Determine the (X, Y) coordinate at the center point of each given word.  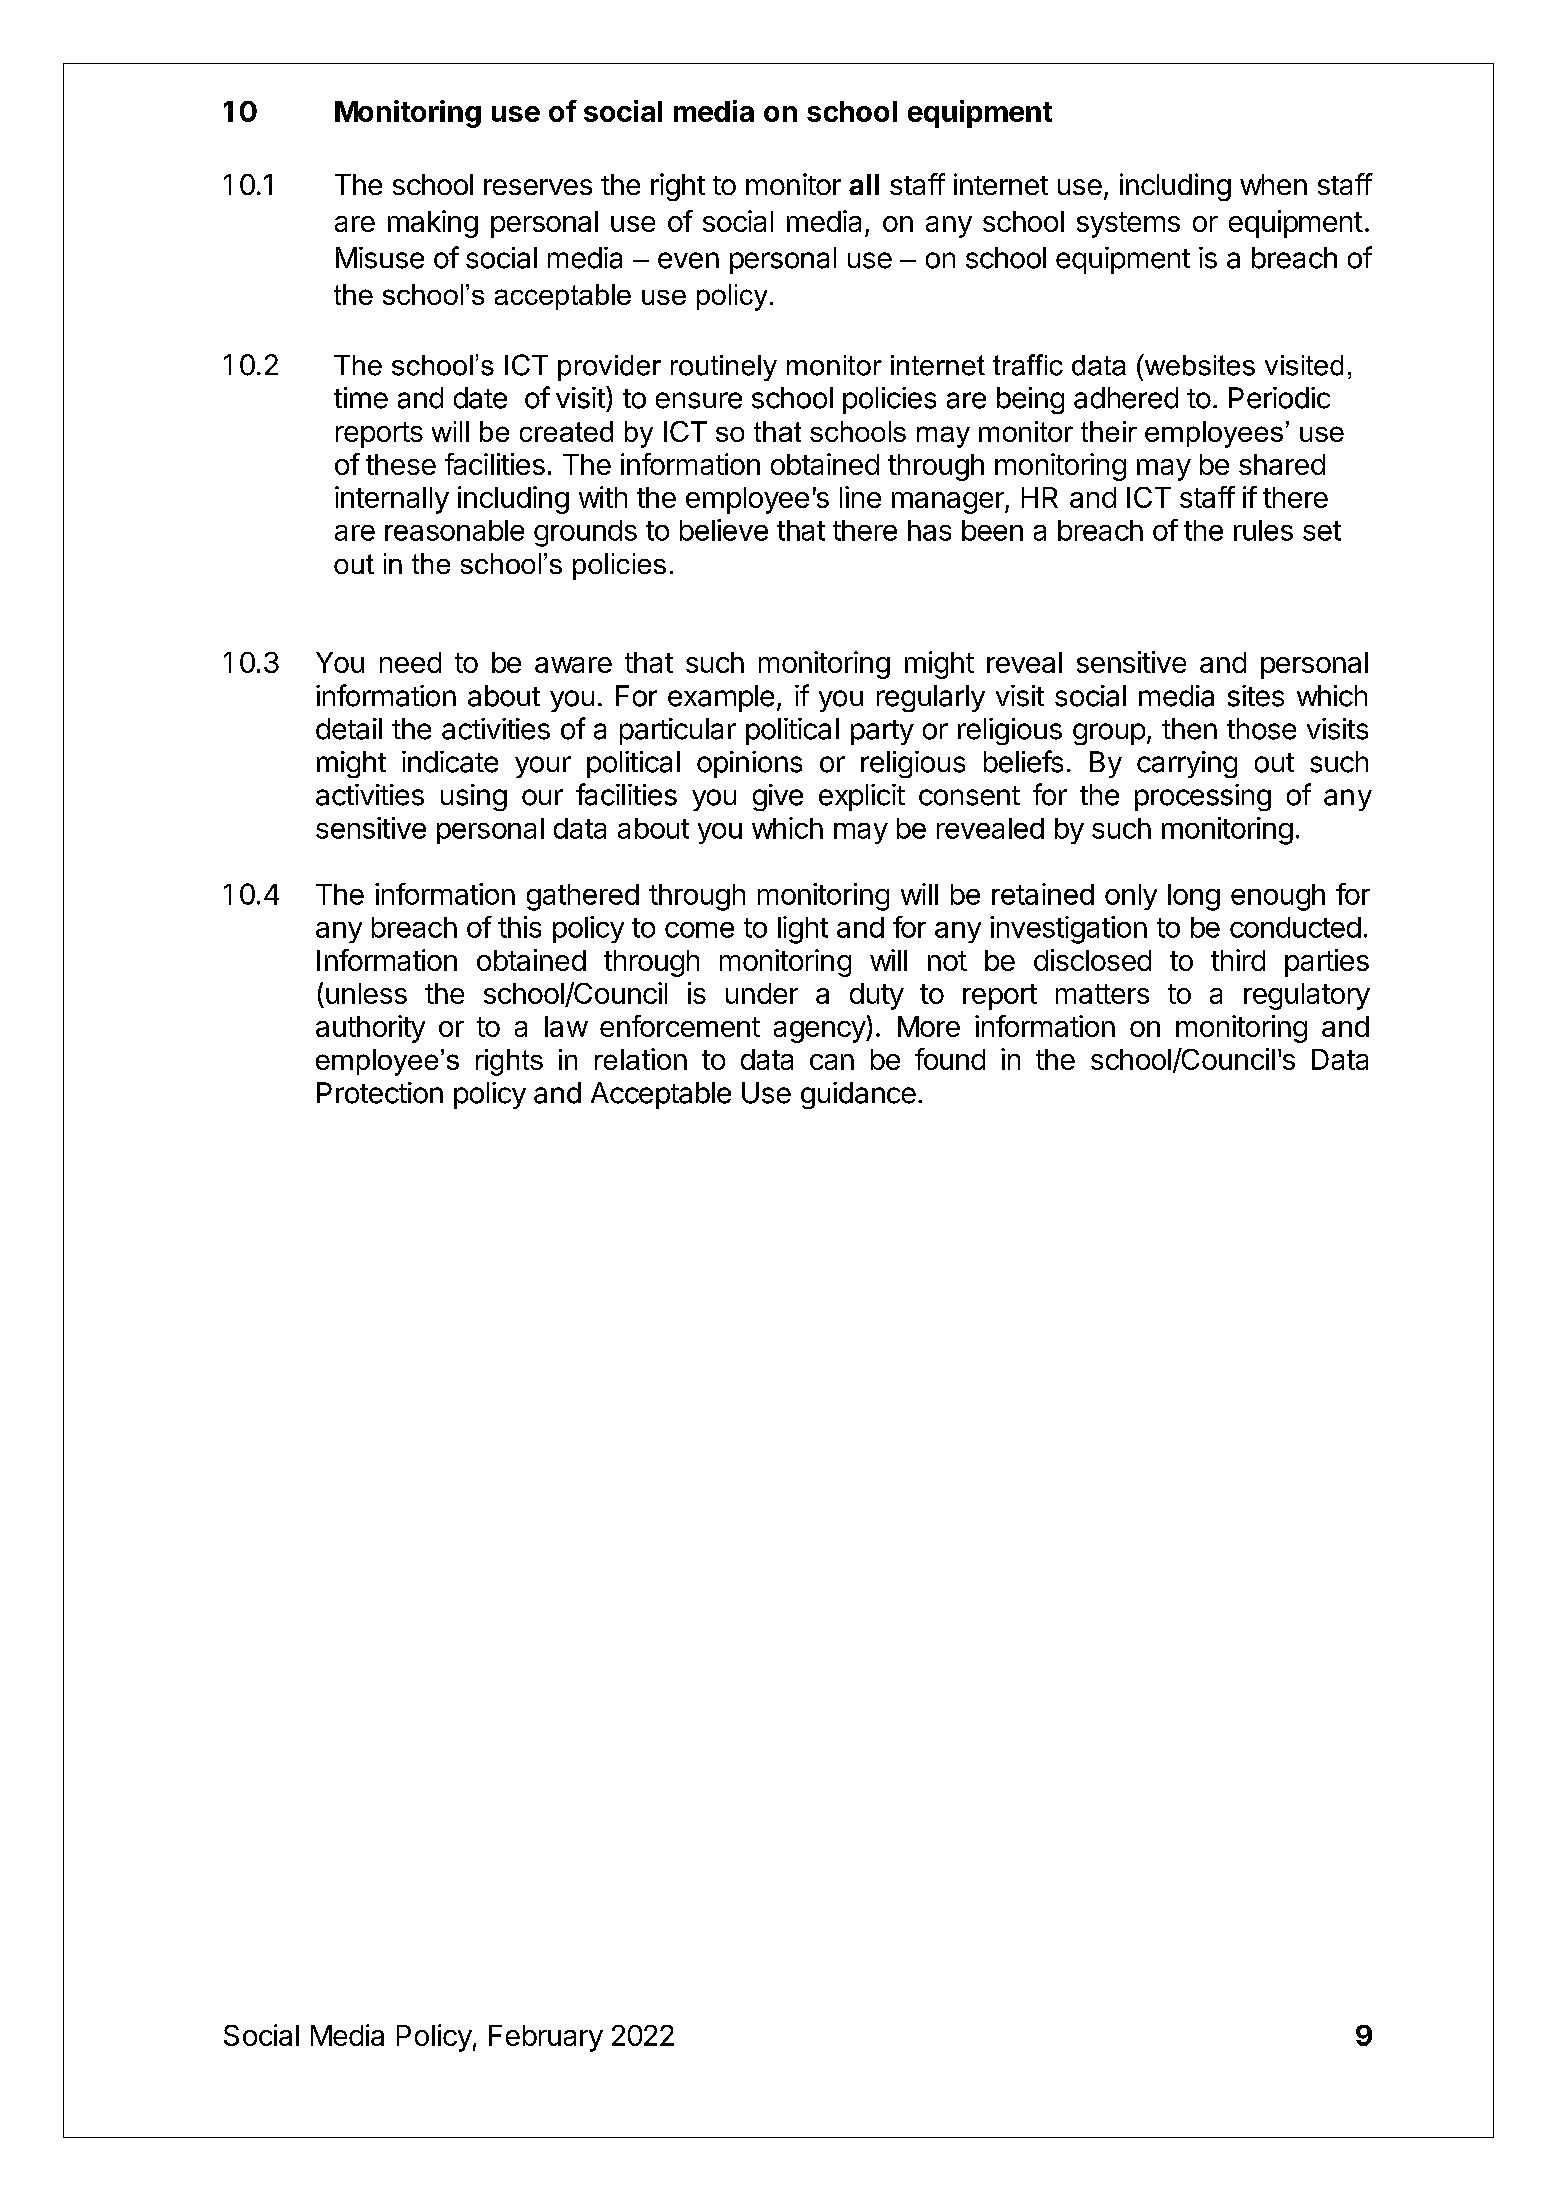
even (688, 260)
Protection (380, 1093)
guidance (858, 1095)
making (433, 224)
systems (1128, 225)
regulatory (1307, 996)
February (546, 2038)
